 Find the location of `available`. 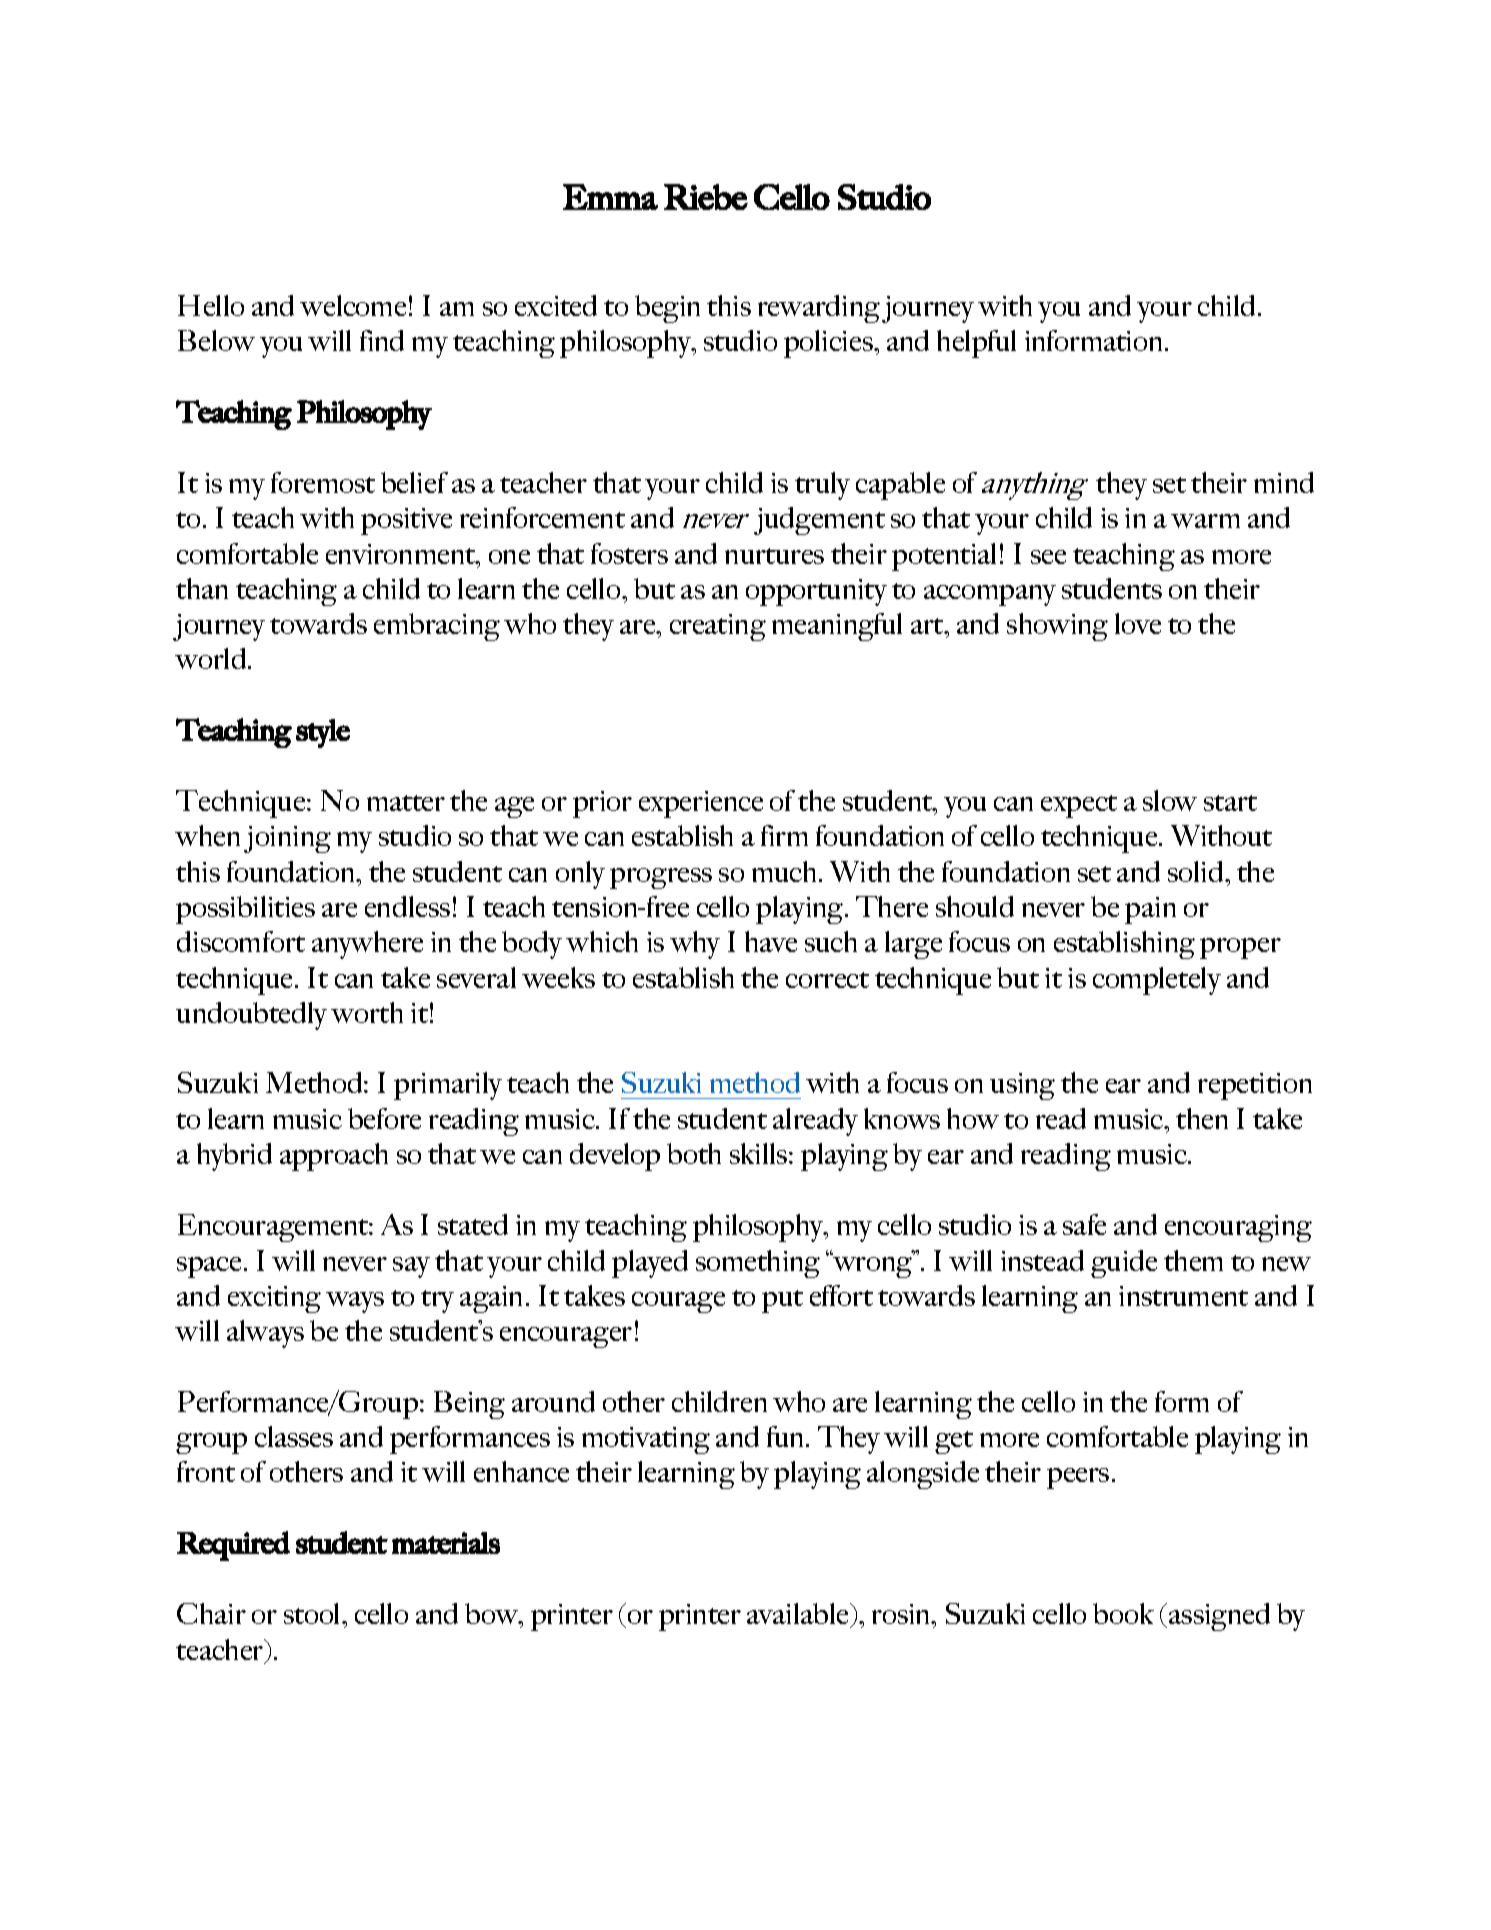

available is located at coordinates (799, 1615).
